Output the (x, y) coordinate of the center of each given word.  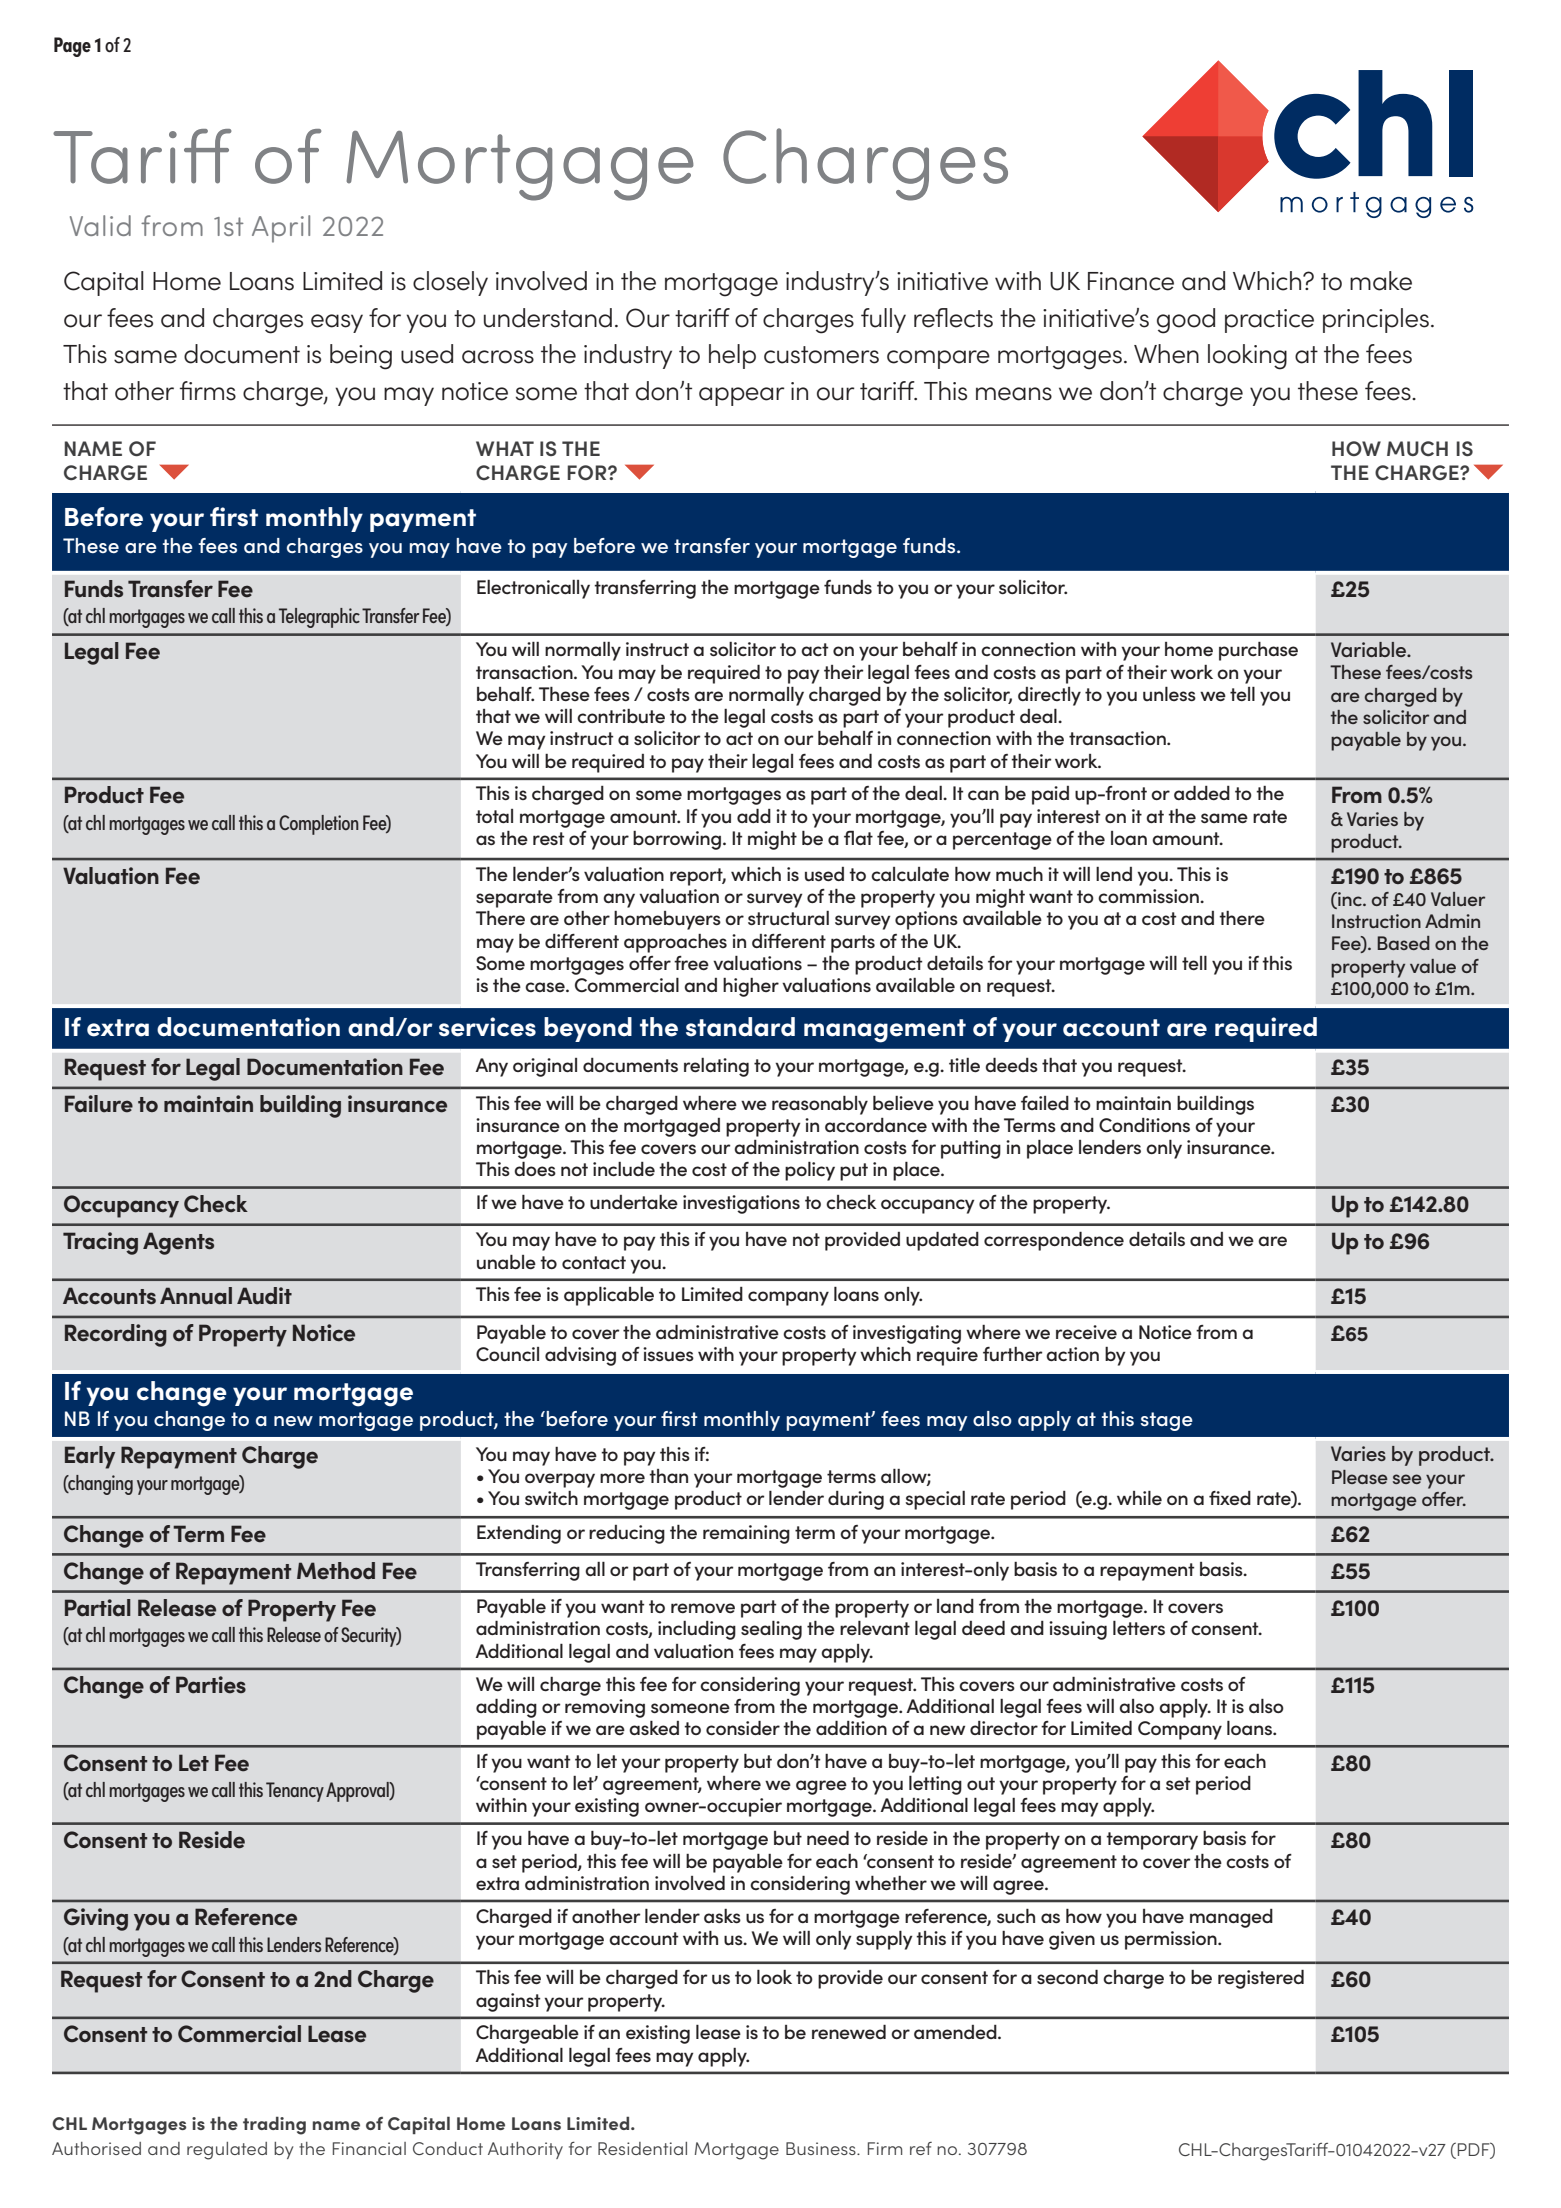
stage (1167, 1421)
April (281, 229)
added (1202, 793)
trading (274, 2125)
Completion (319, 825)
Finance (1131, 281)
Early (90, 1457)
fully (883, 320)
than (668, 1476)
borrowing (677, 840)
